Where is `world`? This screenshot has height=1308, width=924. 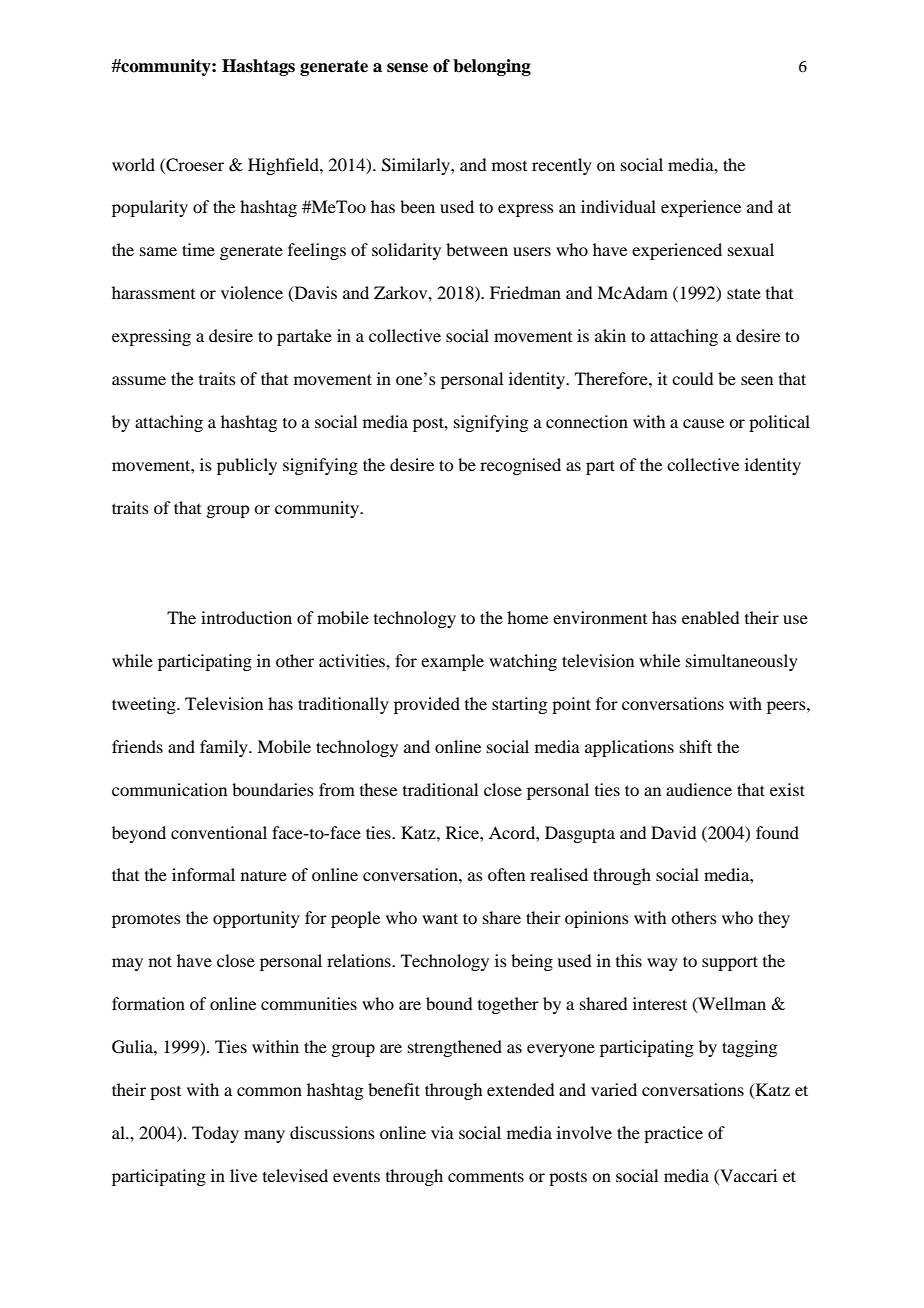
world is located at coordinates (133, 164).
